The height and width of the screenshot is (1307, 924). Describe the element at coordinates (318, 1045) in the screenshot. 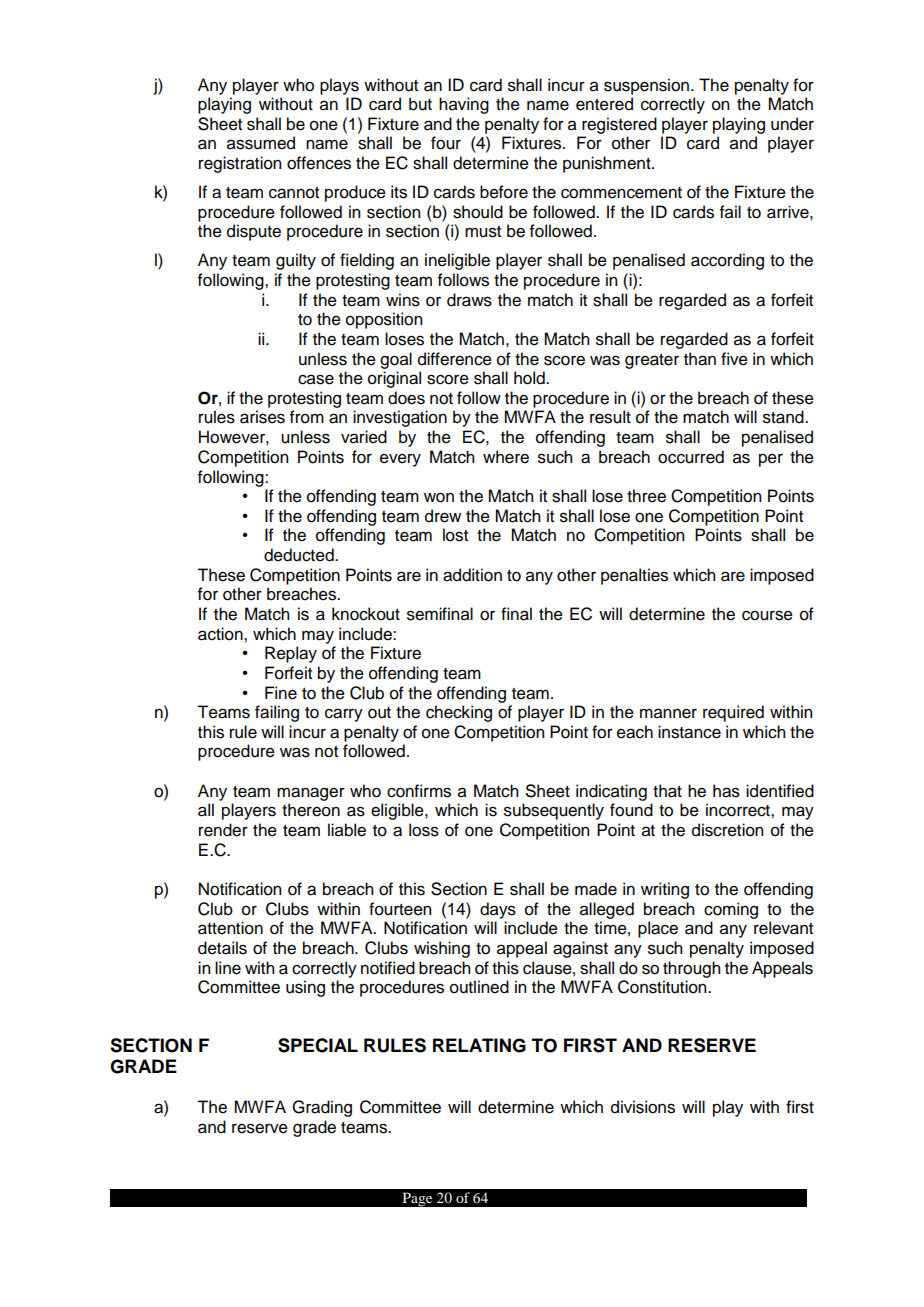

I see `SPECIAL` at that location.
